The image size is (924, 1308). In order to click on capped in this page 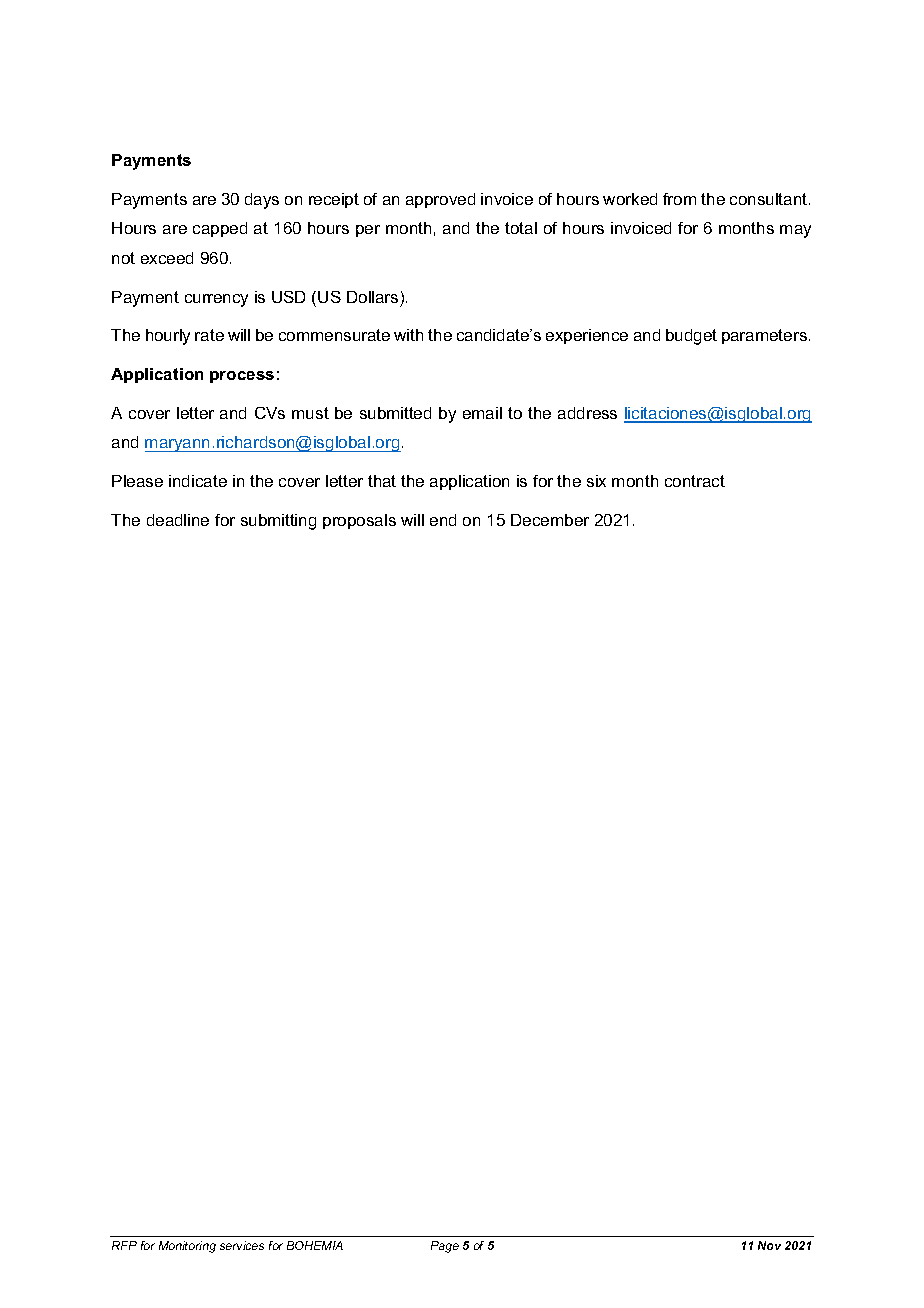, I will do `click(220, 229)`.
